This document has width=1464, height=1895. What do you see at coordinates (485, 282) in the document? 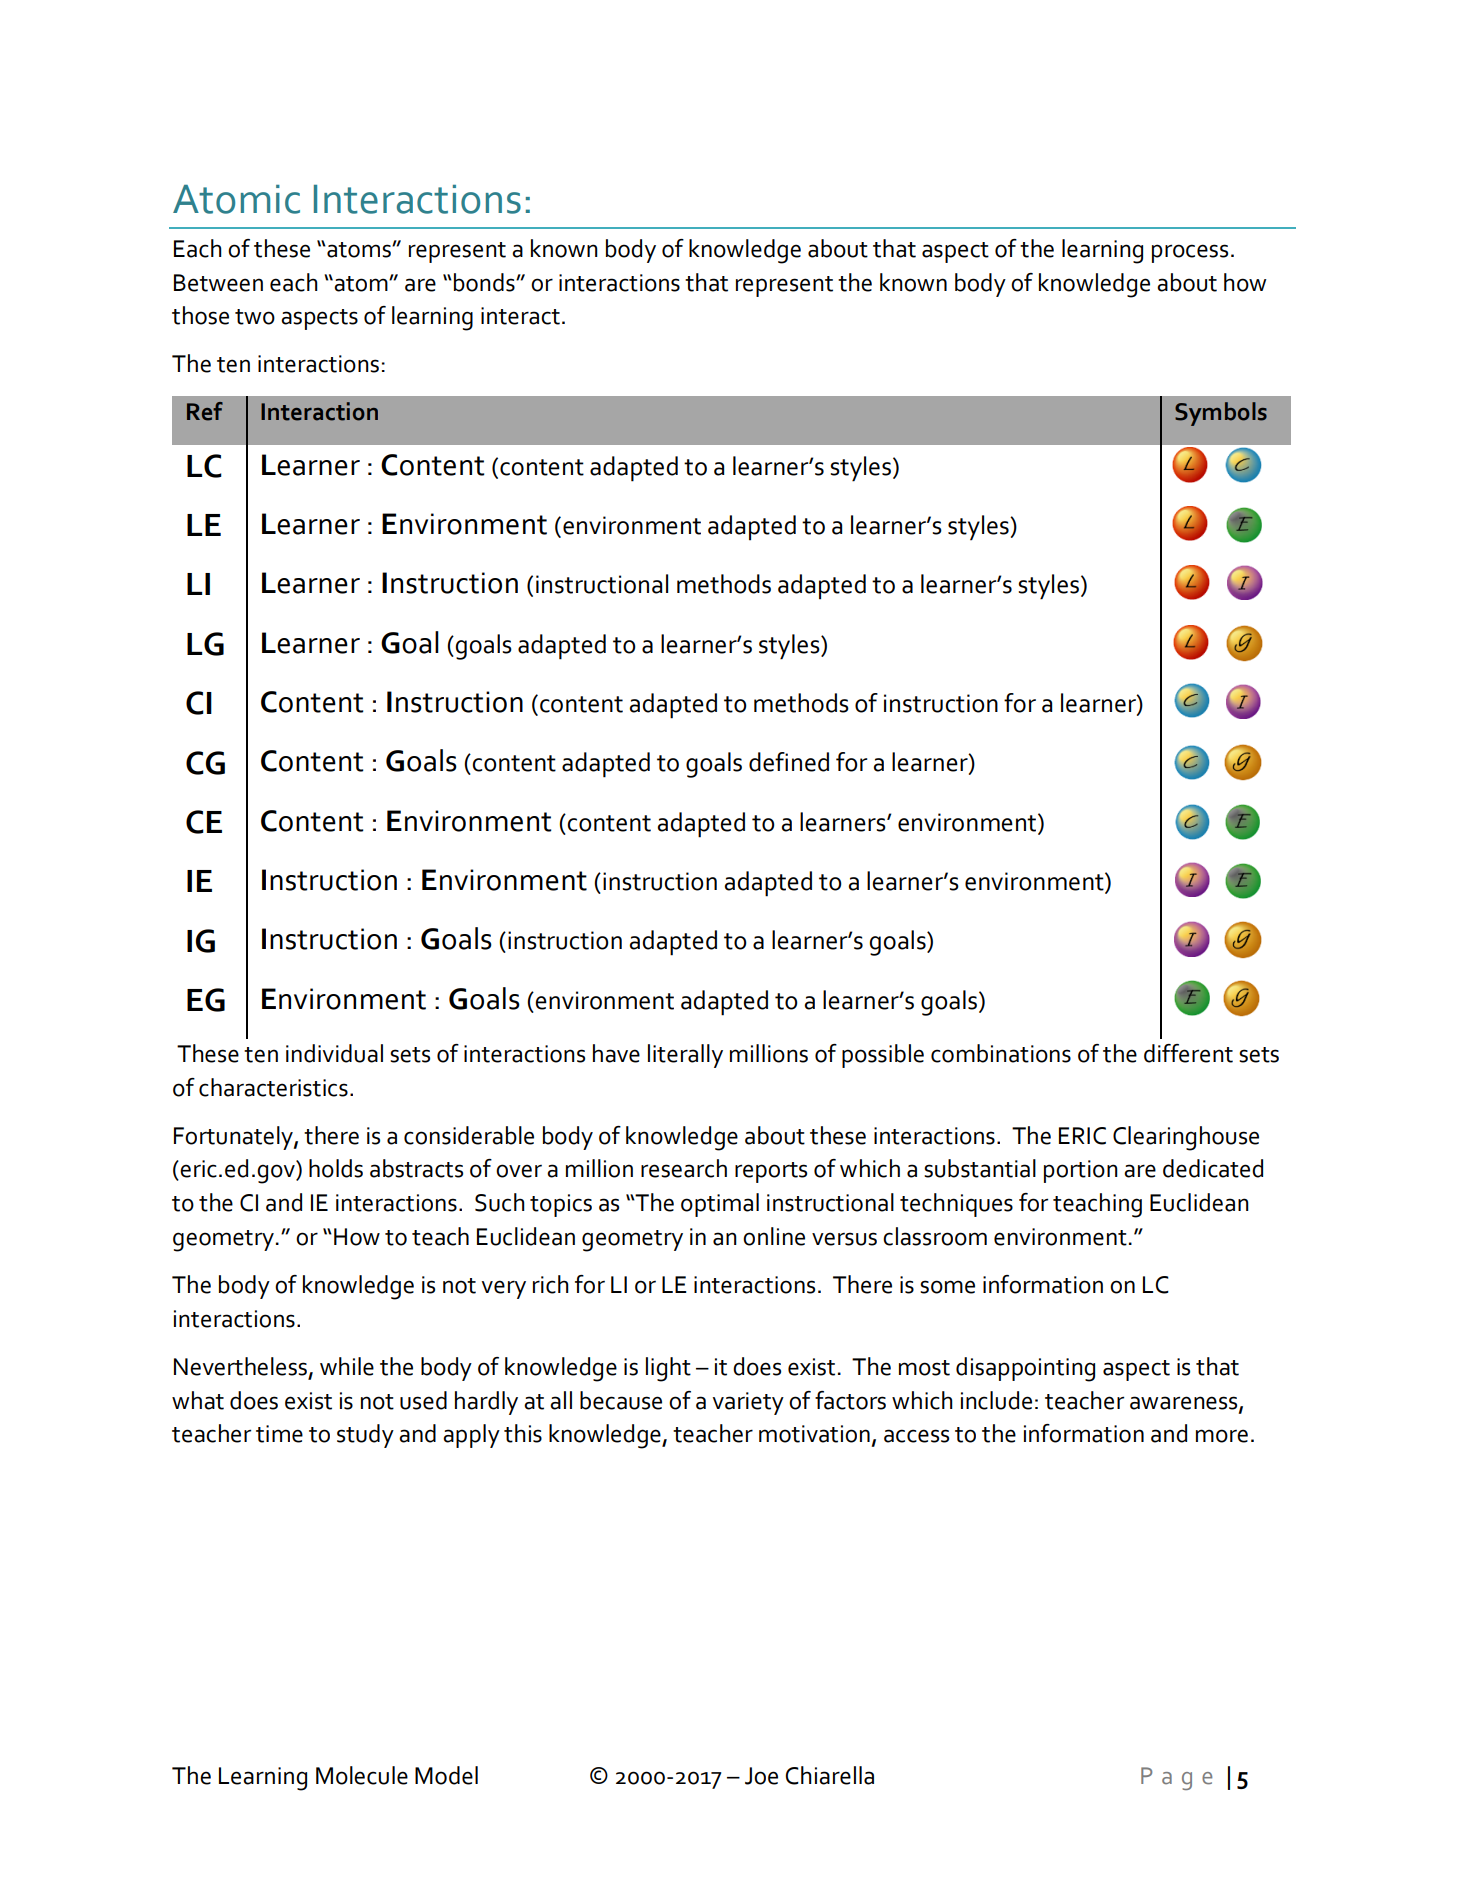
I see `bonds` at bounding box center [485, 282].
